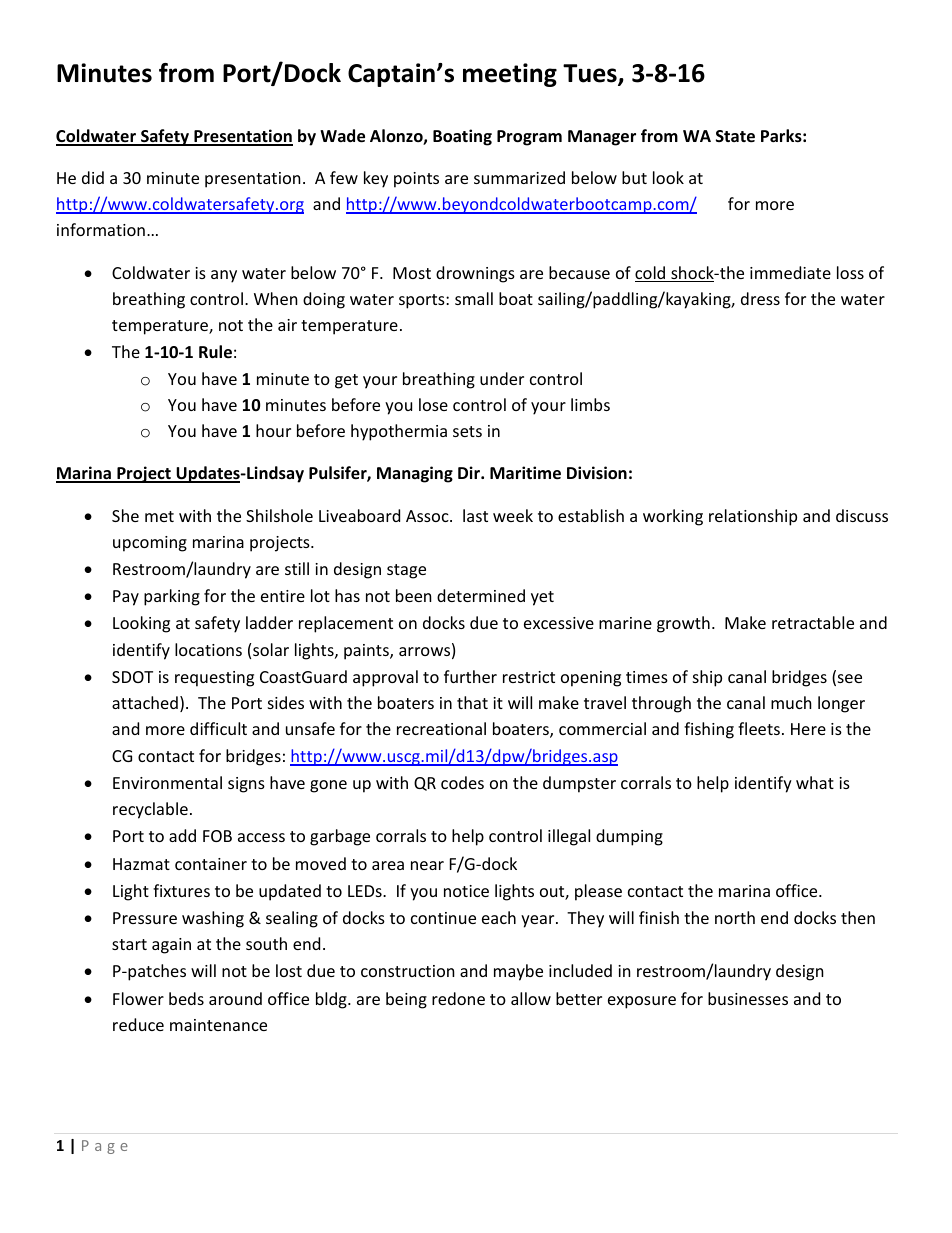 This image has height=1233, width=952. I want to click on meeting, so click(510, 75).
